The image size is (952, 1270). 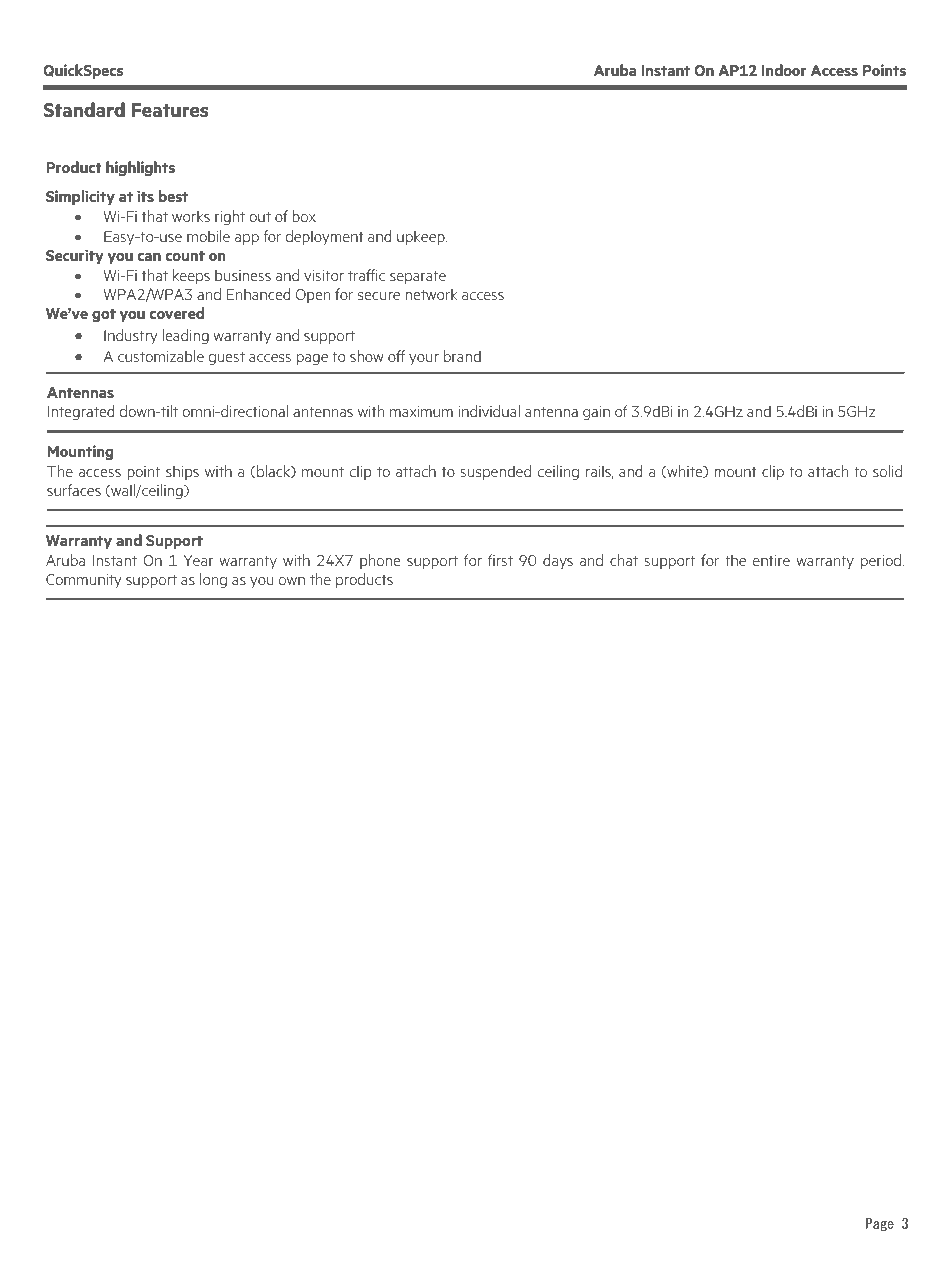 I want to click on individual, so click(x=489, y=411).
